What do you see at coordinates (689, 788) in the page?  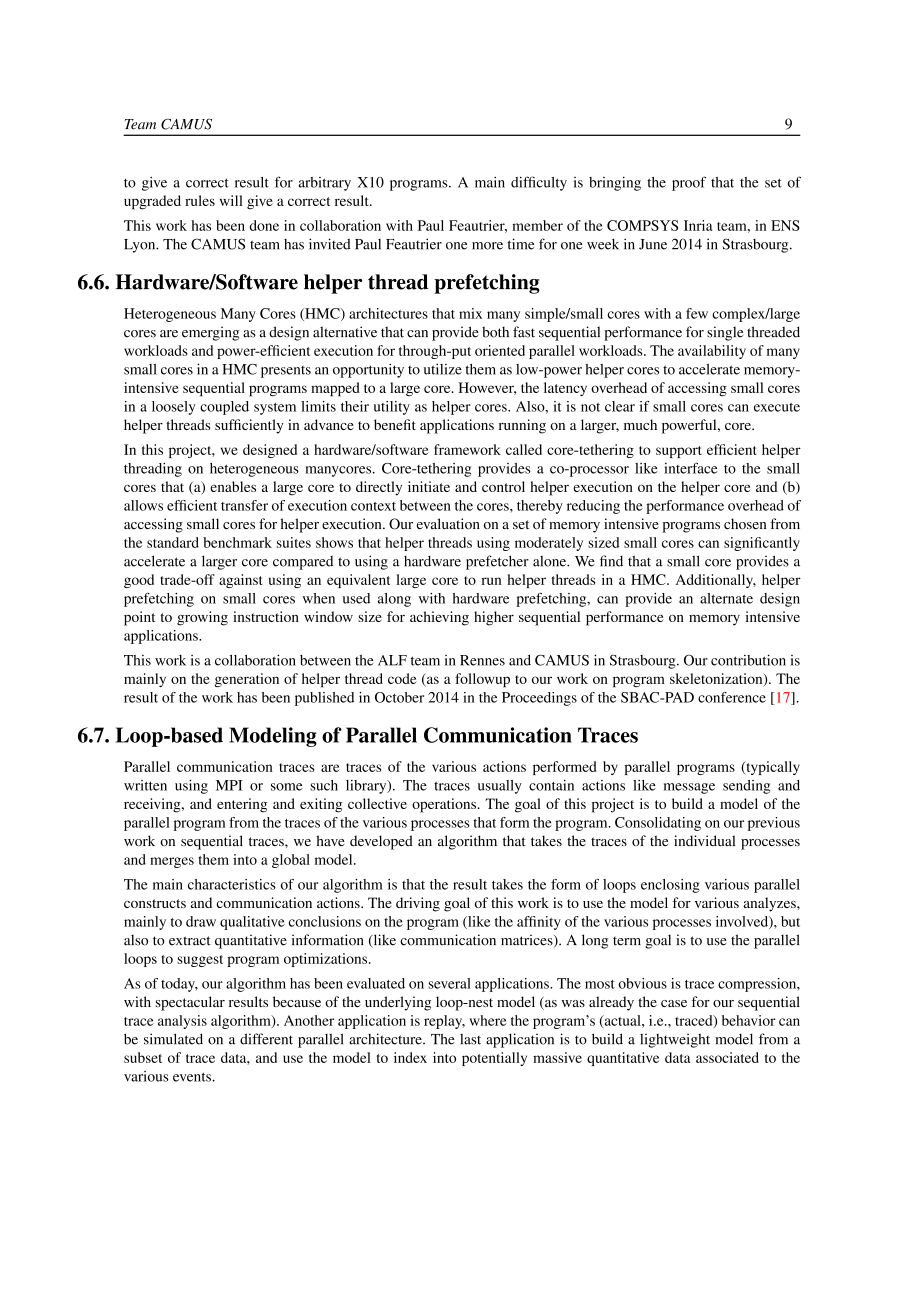 I see `message` at bounding box center [689, 788].
